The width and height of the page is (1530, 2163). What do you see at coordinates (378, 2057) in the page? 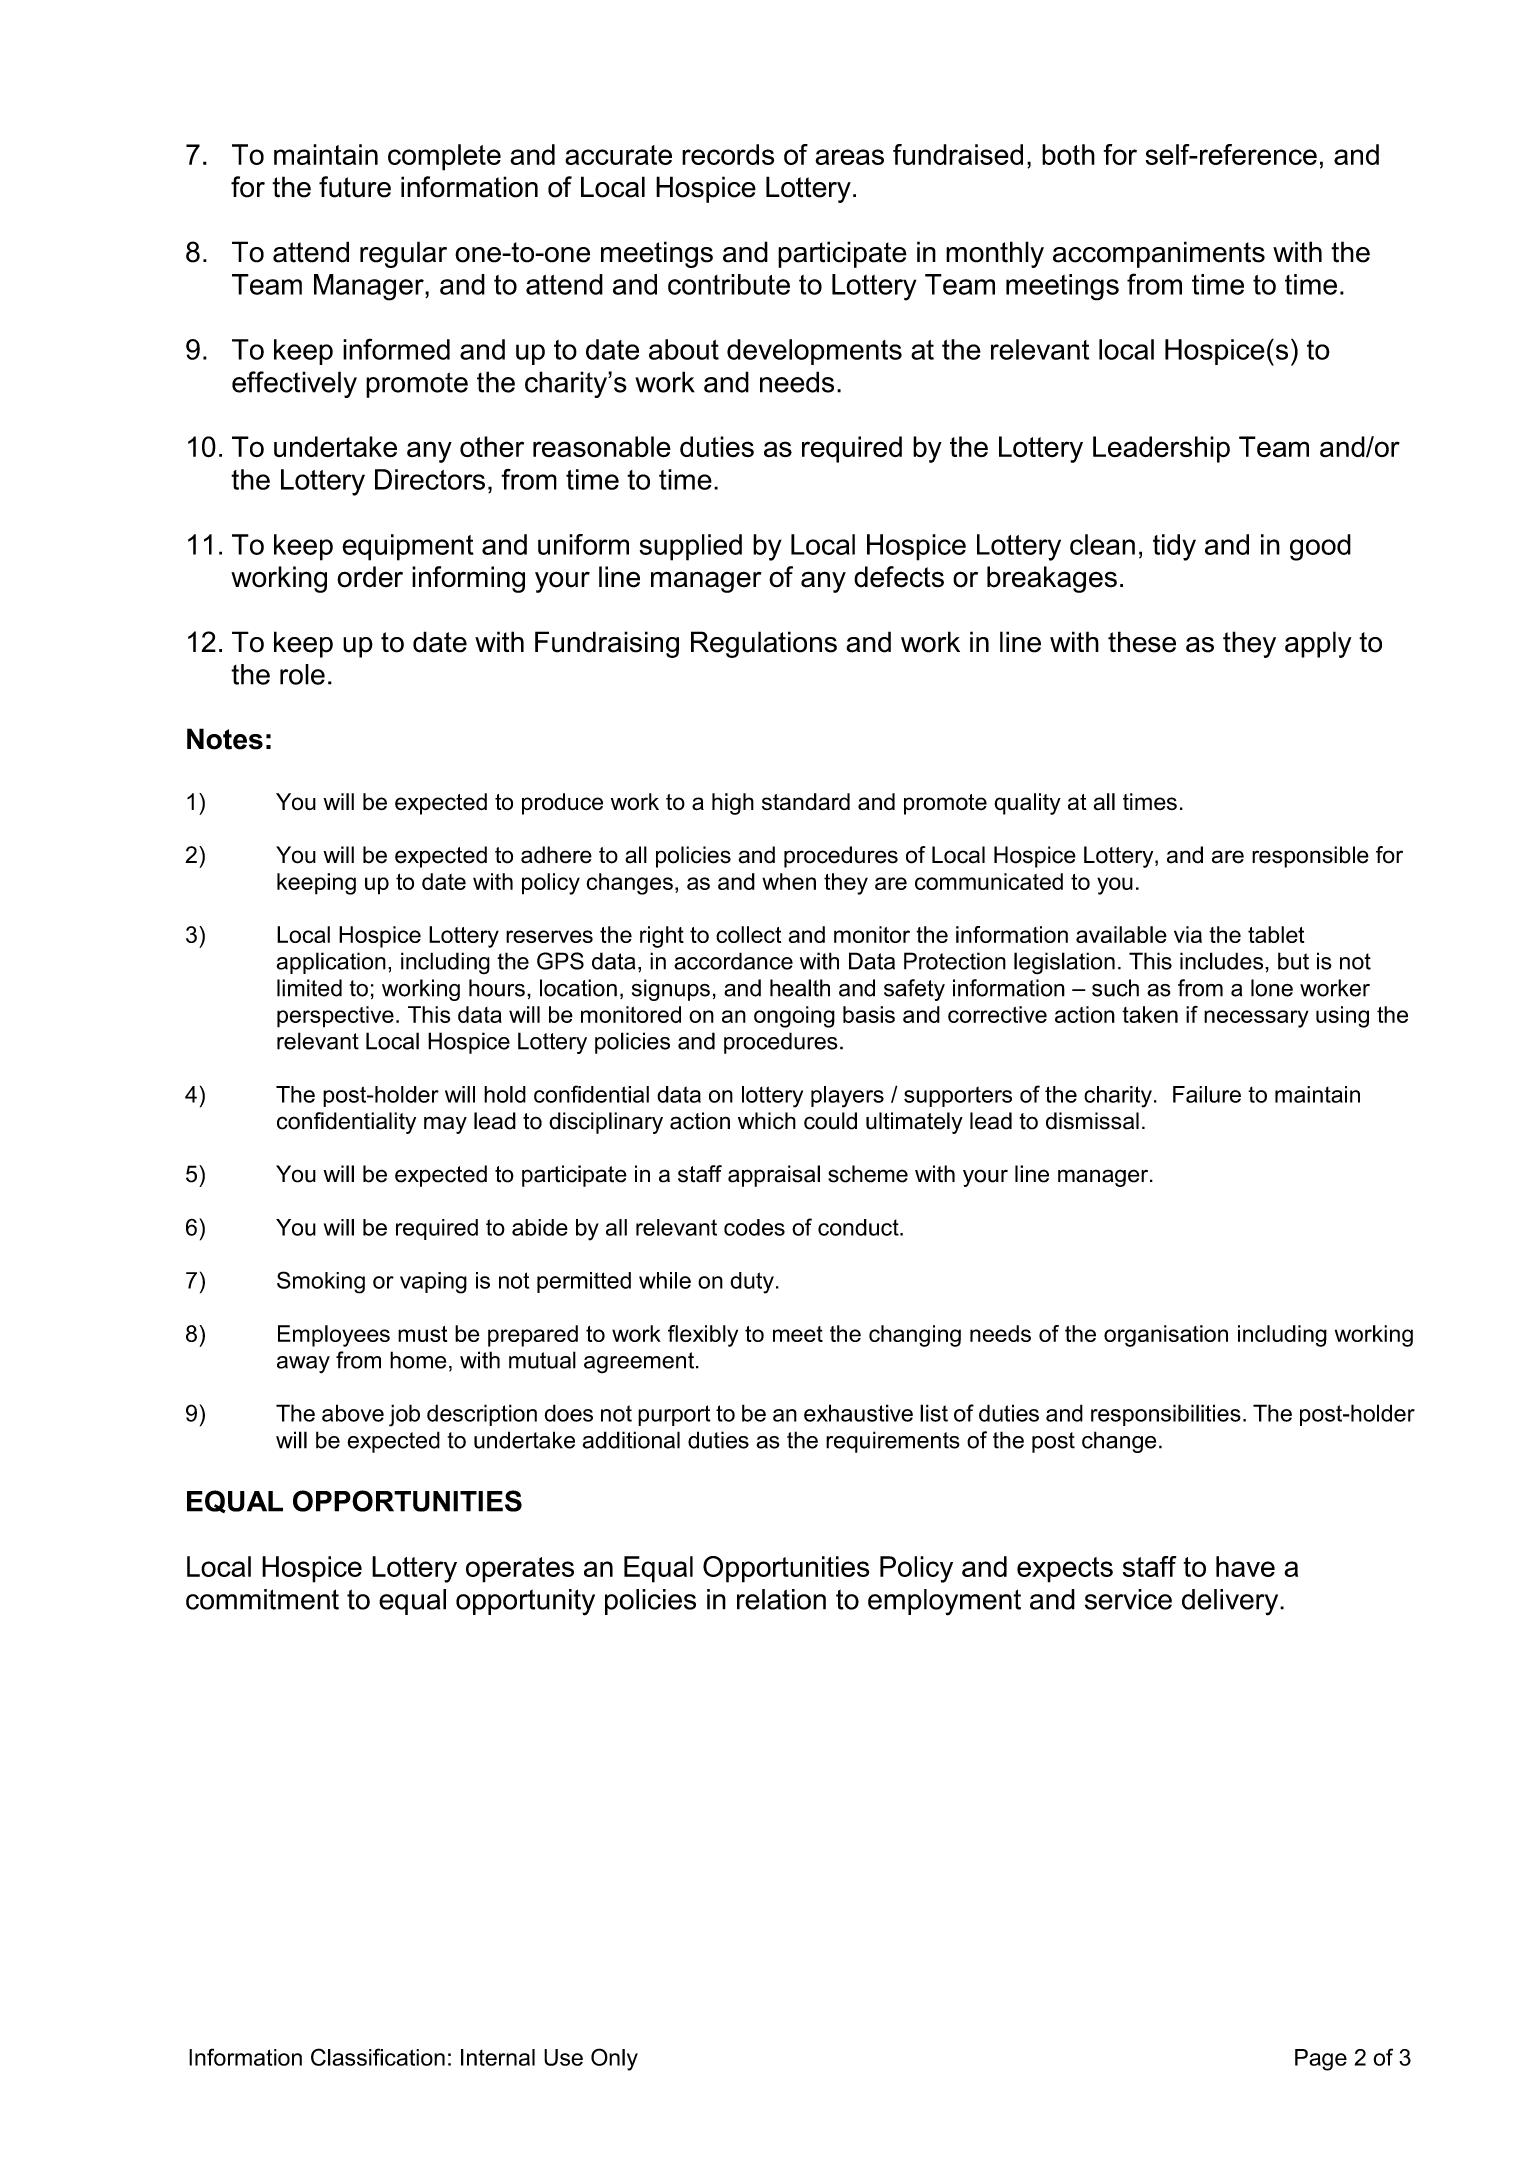
I see `Classification` at bounding box center [378, 2057].
